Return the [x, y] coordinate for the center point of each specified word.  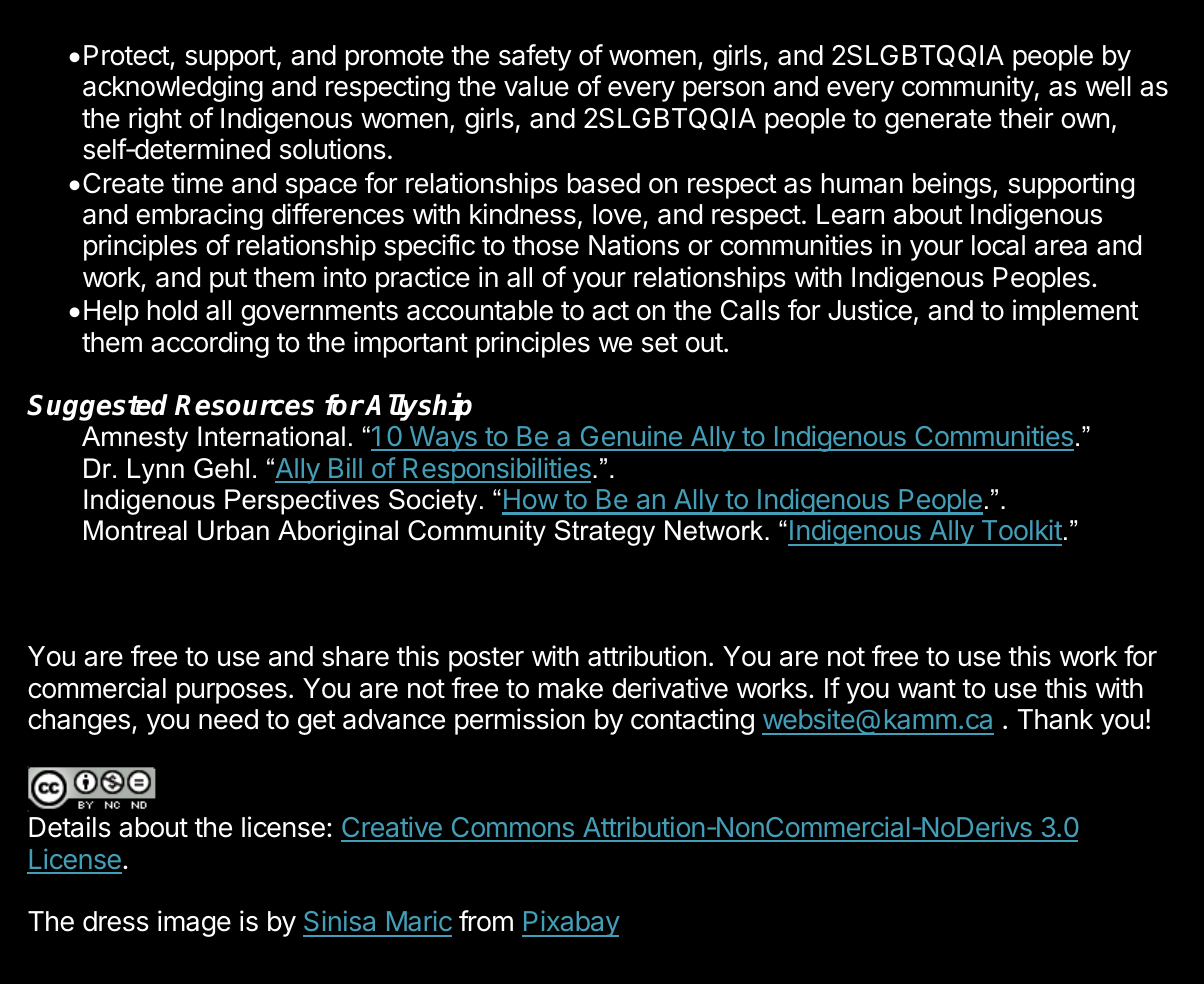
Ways [443, 439]
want [927, 689]
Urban [233, 530]
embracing [199, 216]
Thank [1055, 719]
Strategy [605, 533]
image [194, 923]
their [1026, 118]
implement [1076, 312]
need [228, 719]
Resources [244, 405]
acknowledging [173, 88]
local [998, 245]
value [536, 86]
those [545, 245]
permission [520, 721]
